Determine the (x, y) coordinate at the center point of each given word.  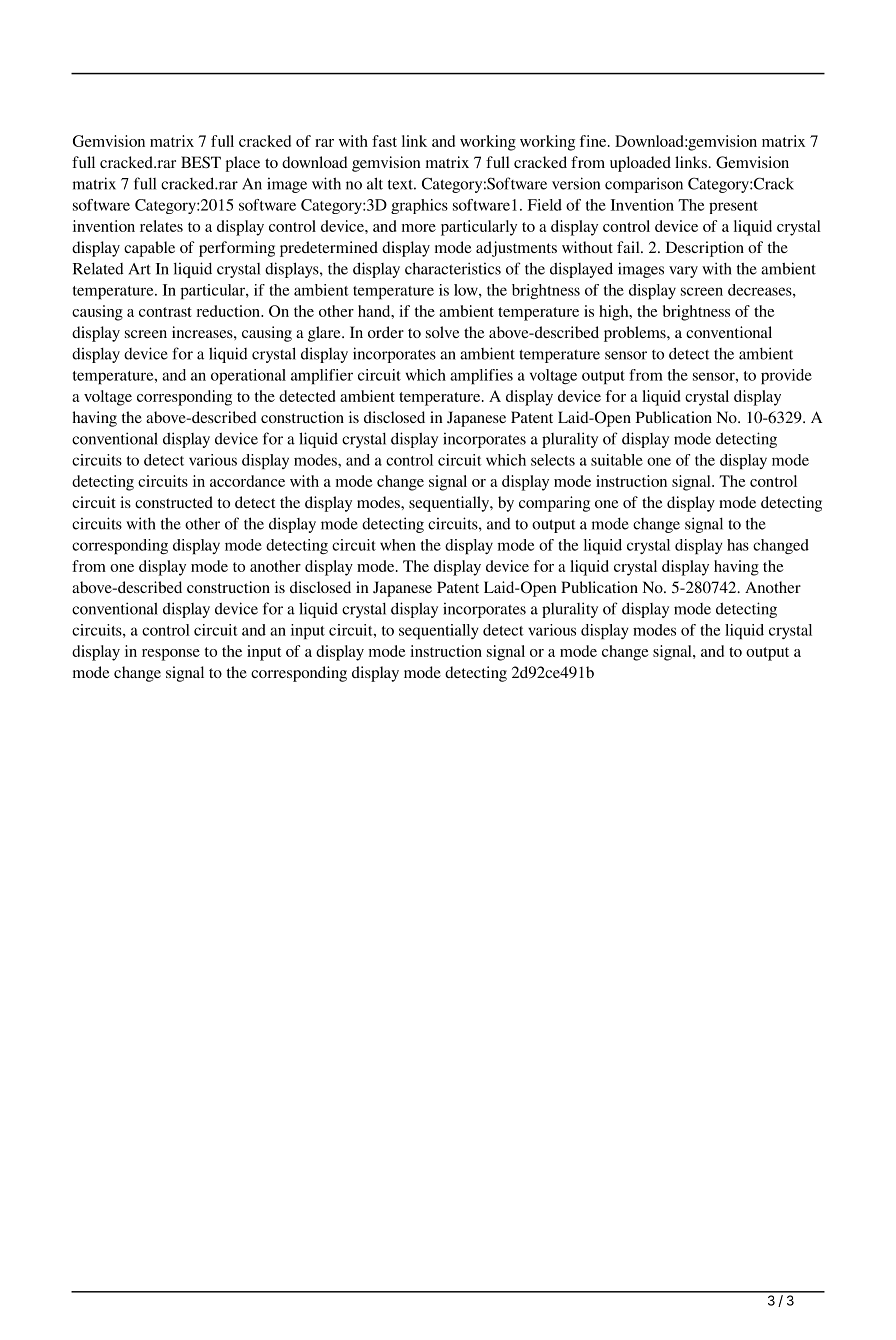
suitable (617, 460)
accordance (247, 481)
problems (636, 334)
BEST (201, 162)
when (398, 545)
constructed (174, 502)
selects (553, 460)
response (171, 655)
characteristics (453, 268)
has (738, 545)
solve (443, 332)
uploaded (640, 164)
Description (705, 249)
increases (203, 332)
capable (149, 249)
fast (384, 141)
